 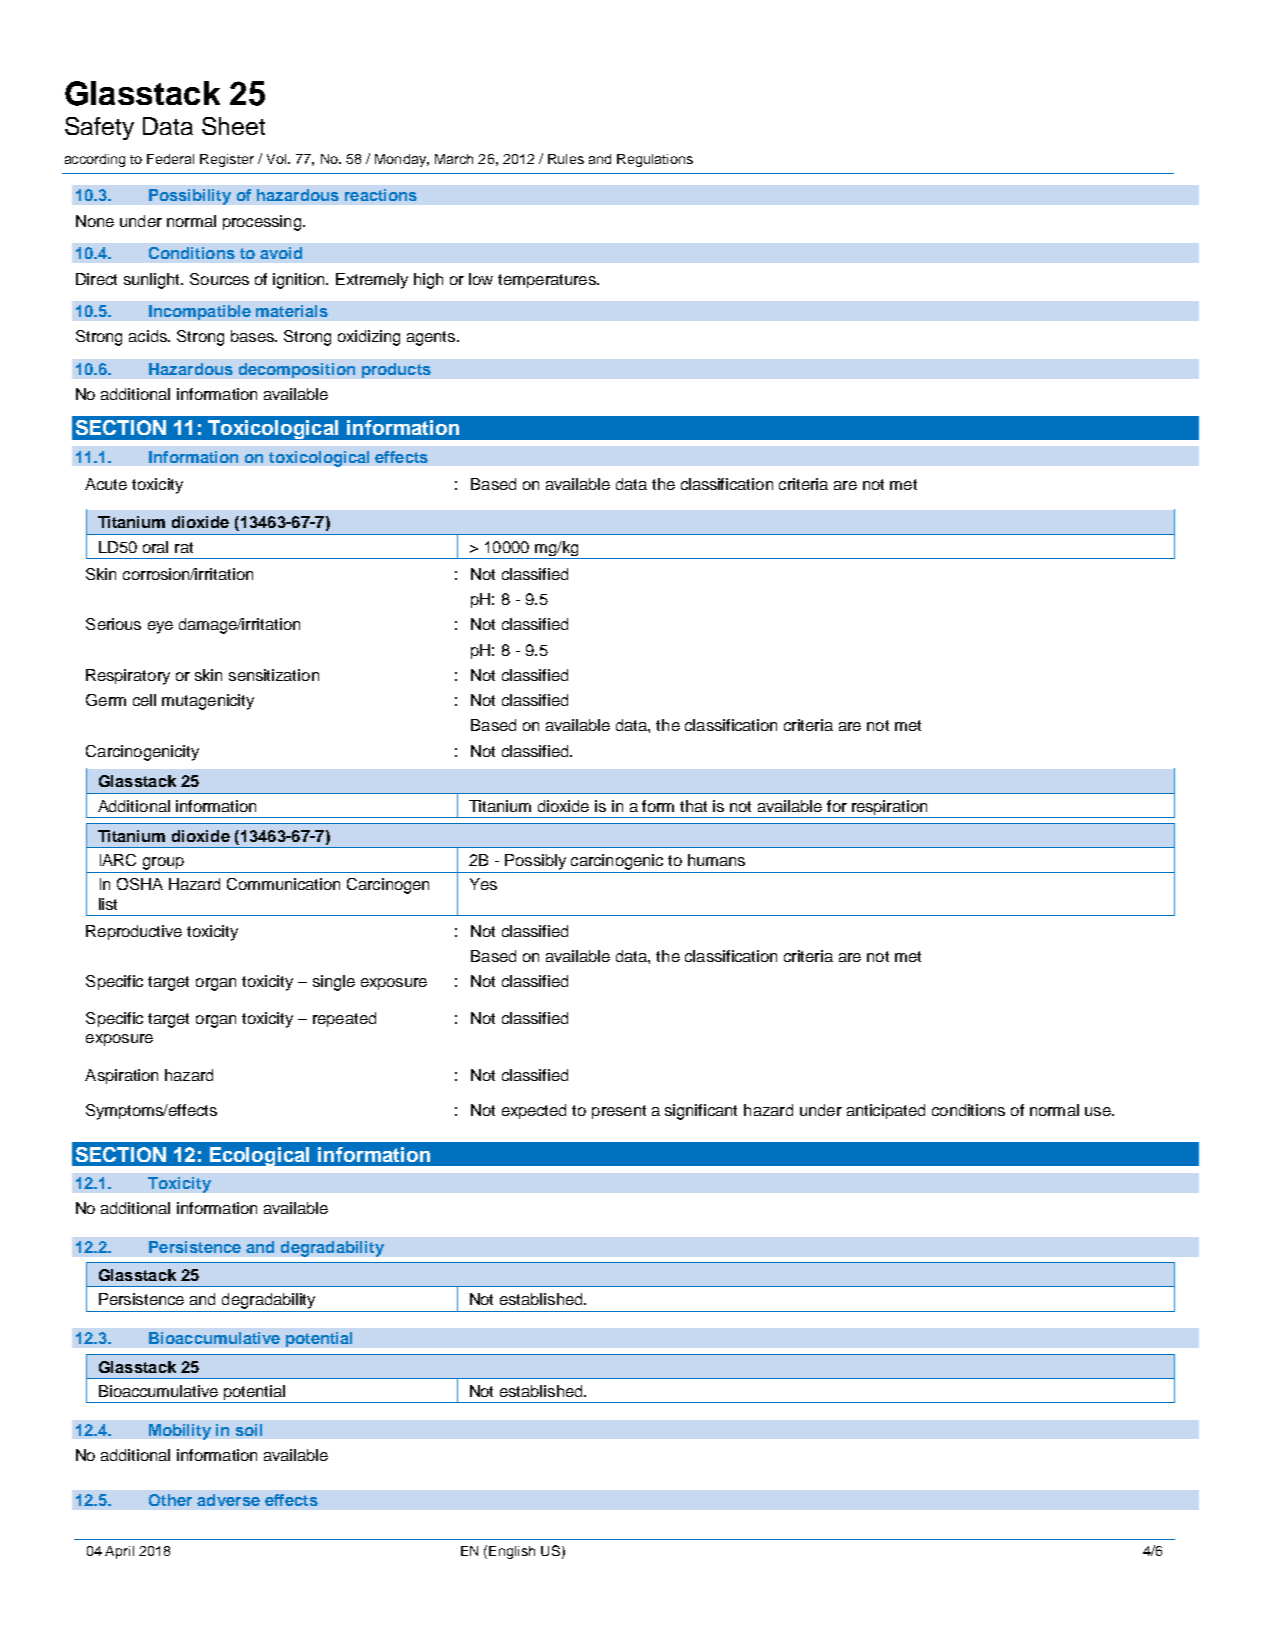 I want to click on Regulations, so click(x=655, y=160).
